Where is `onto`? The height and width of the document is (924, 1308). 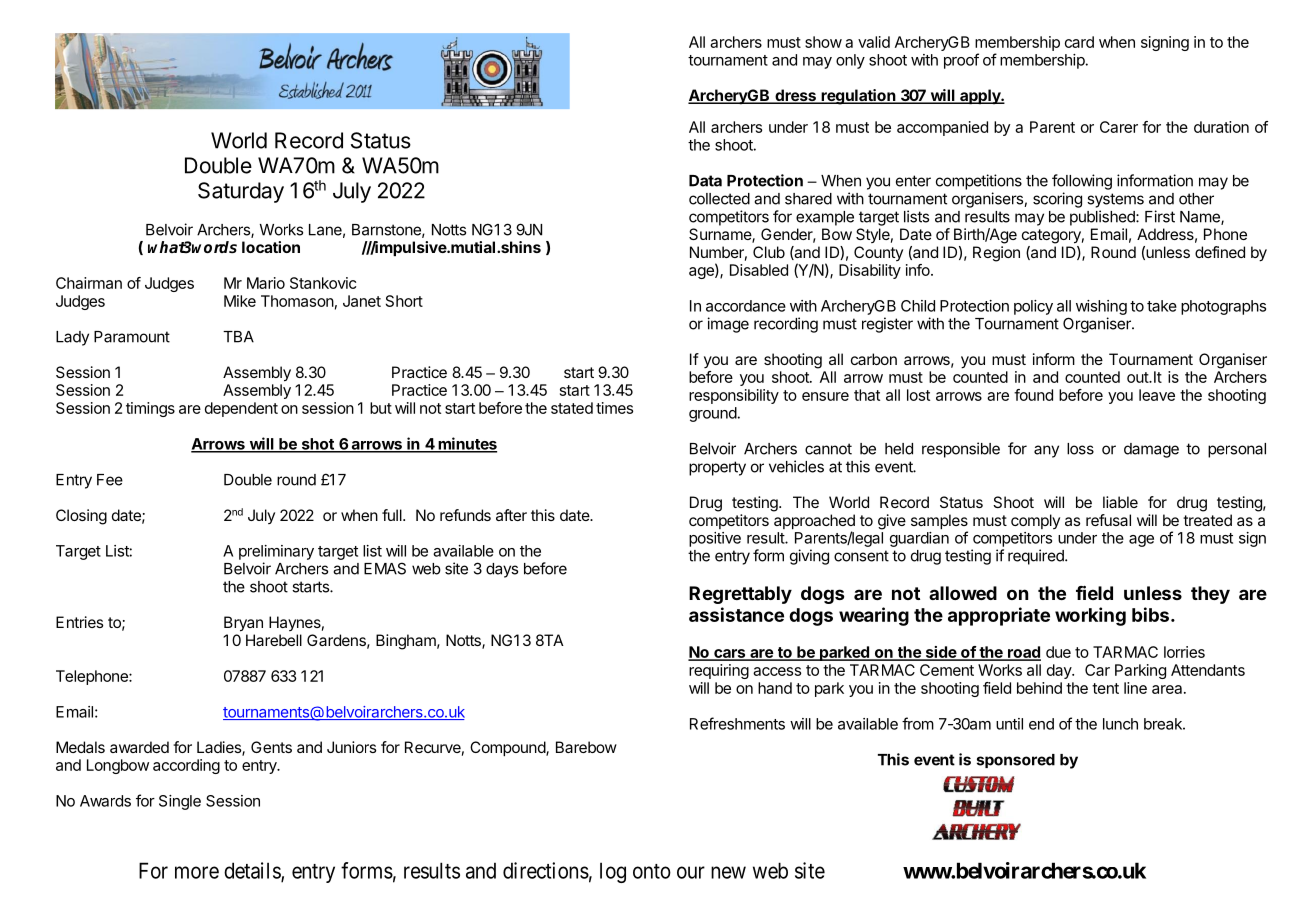
onto is located at coordinates (652, 871).
